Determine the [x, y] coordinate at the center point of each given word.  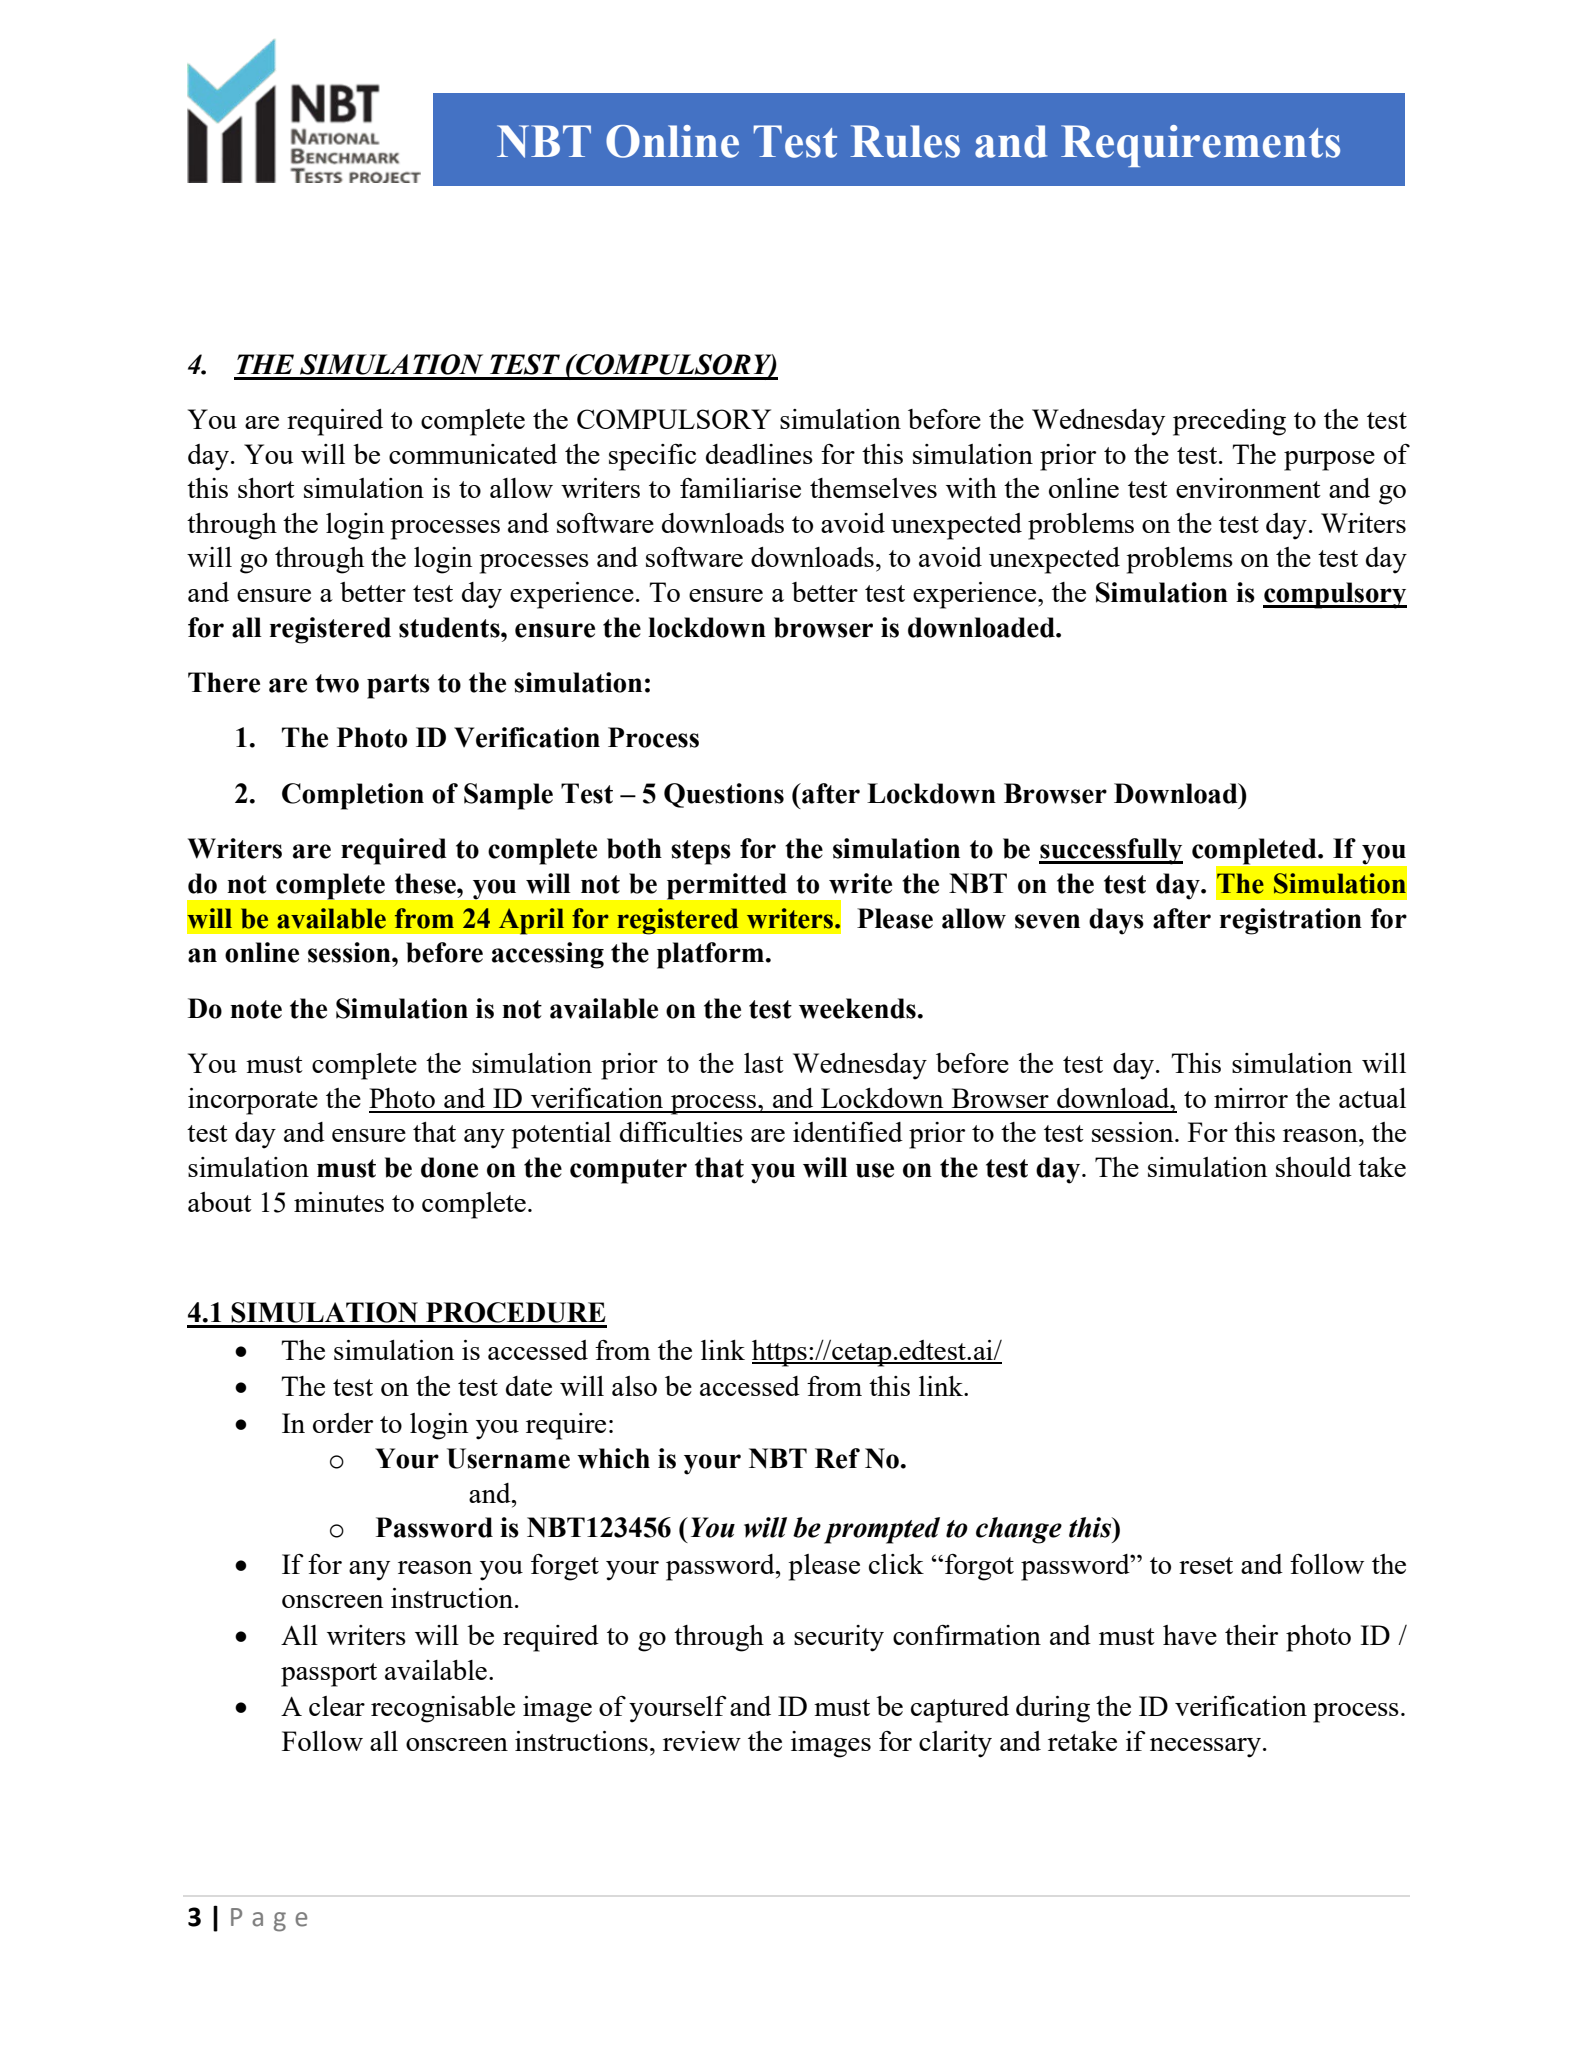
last [764, 1063]
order [343, 1423]
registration [1291, 921]
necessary [1205, 1748]
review [702, 1741]
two [337, 683]
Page [269, 1920]
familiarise [740, 488]
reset [1206, 1565]
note [256, 1009]
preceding [1229, 422]
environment [1248, 488]
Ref [837, 1458]
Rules [905, 141]
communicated [473, 454]
